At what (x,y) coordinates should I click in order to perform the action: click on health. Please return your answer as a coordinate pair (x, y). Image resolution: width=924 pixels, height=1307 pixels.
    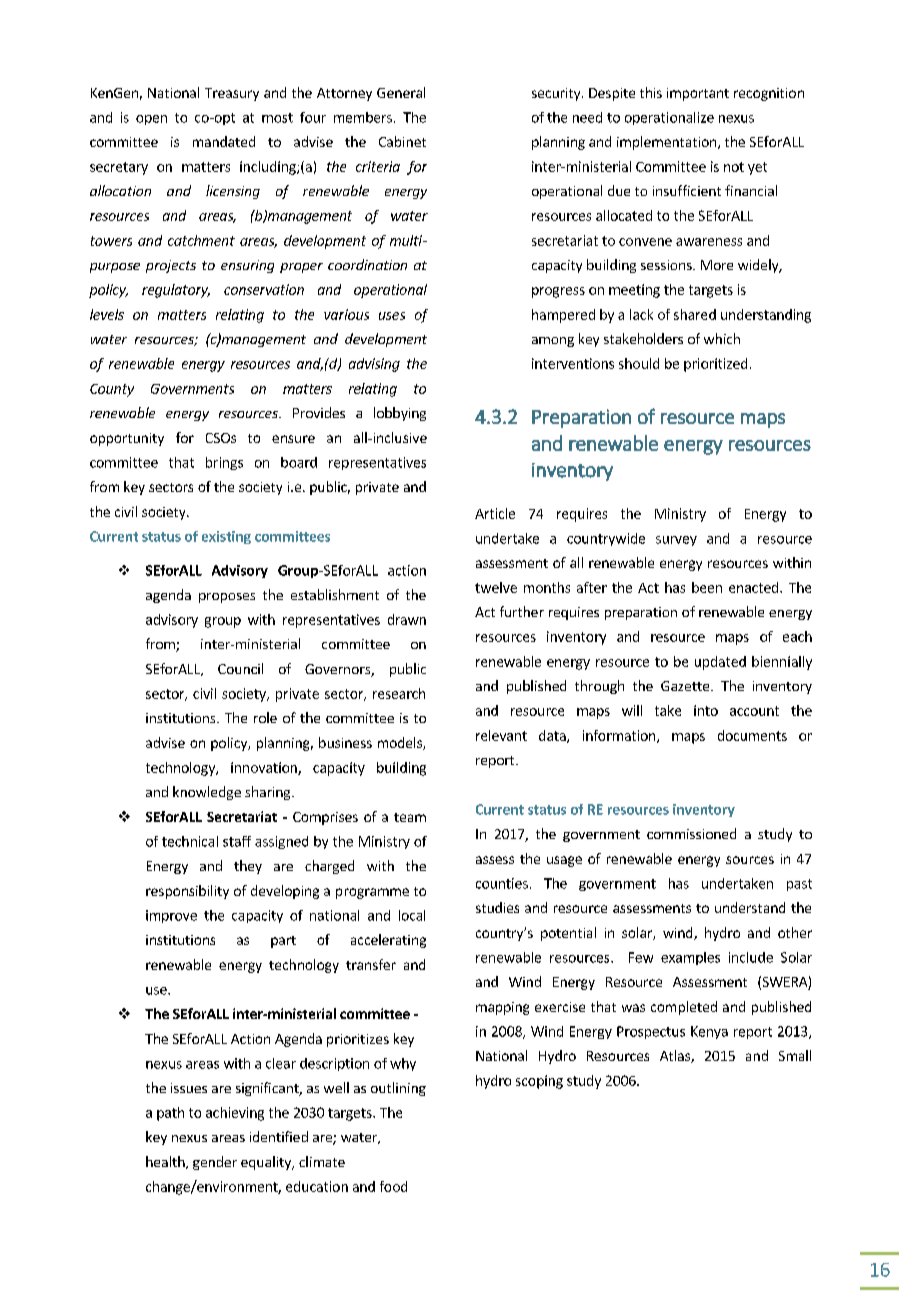
    Looking at the image, I should click on (166, 1162).
